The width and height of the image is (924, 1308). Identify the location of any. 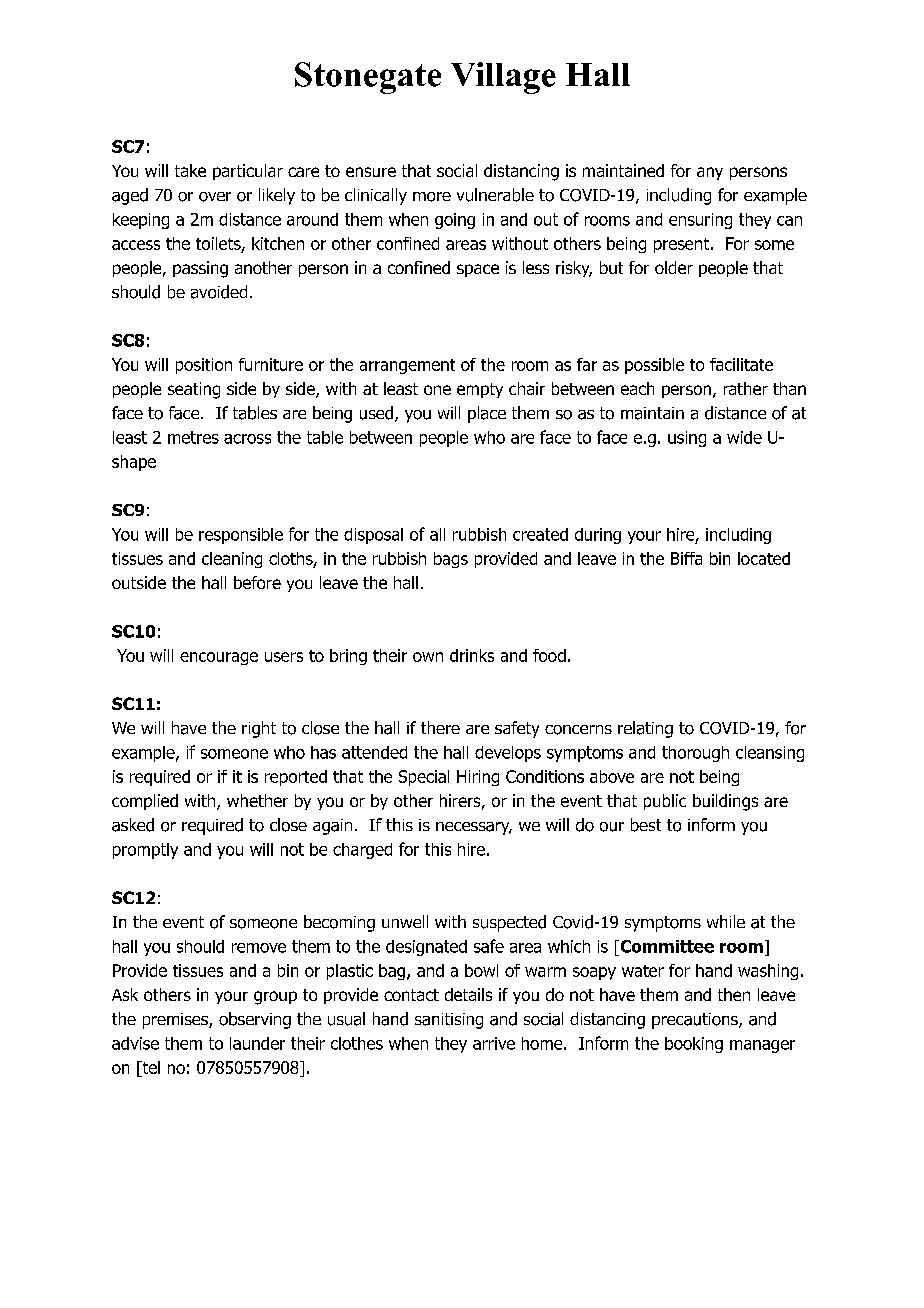
(710, 173).
